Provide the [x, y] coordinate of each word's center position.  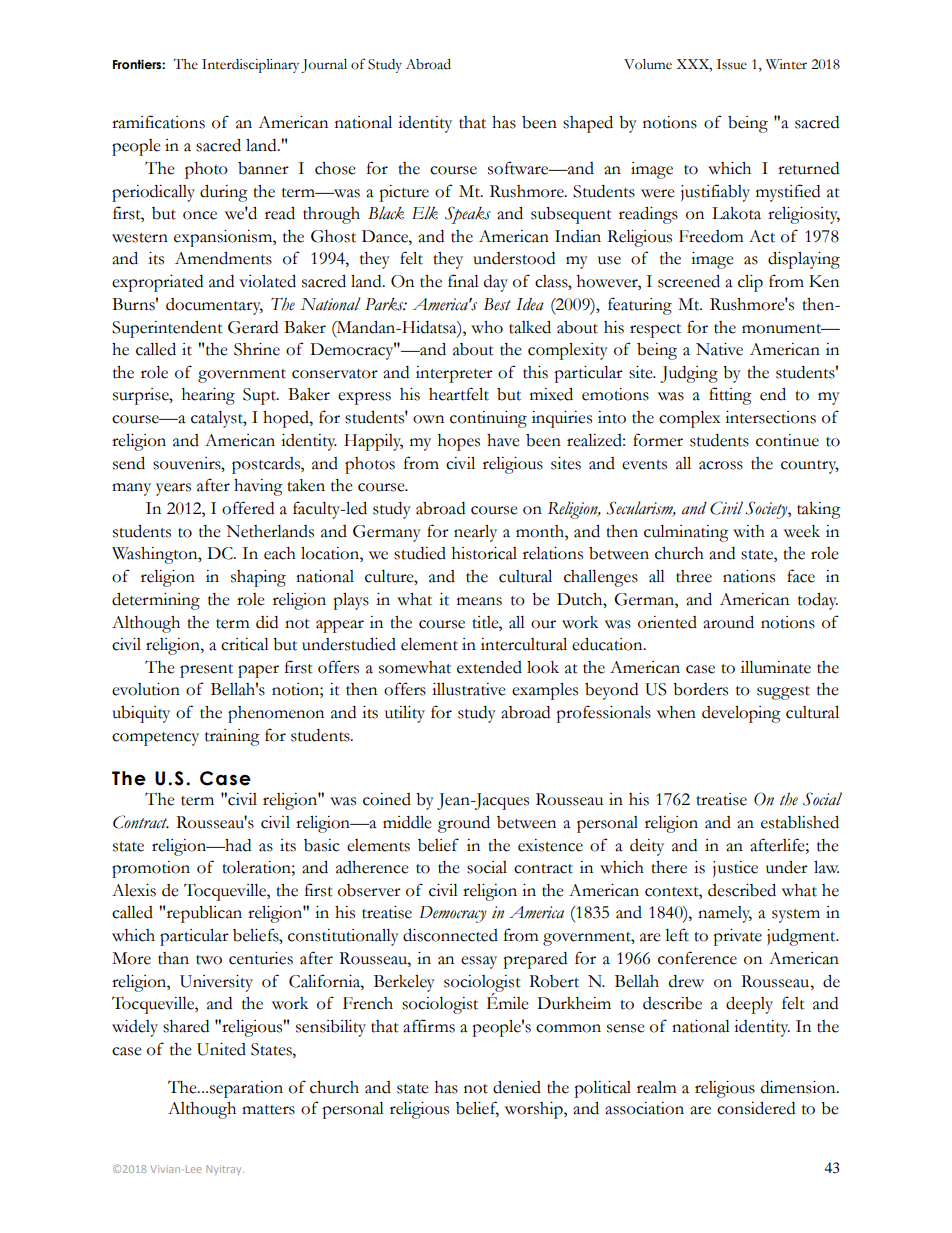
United [221, 1049]
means [479, 601]
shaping [258, 578]
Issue [732, 64]
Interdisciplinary [250, 66]
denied [517, 1087]
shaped [588, 124]
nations [749, 576]
